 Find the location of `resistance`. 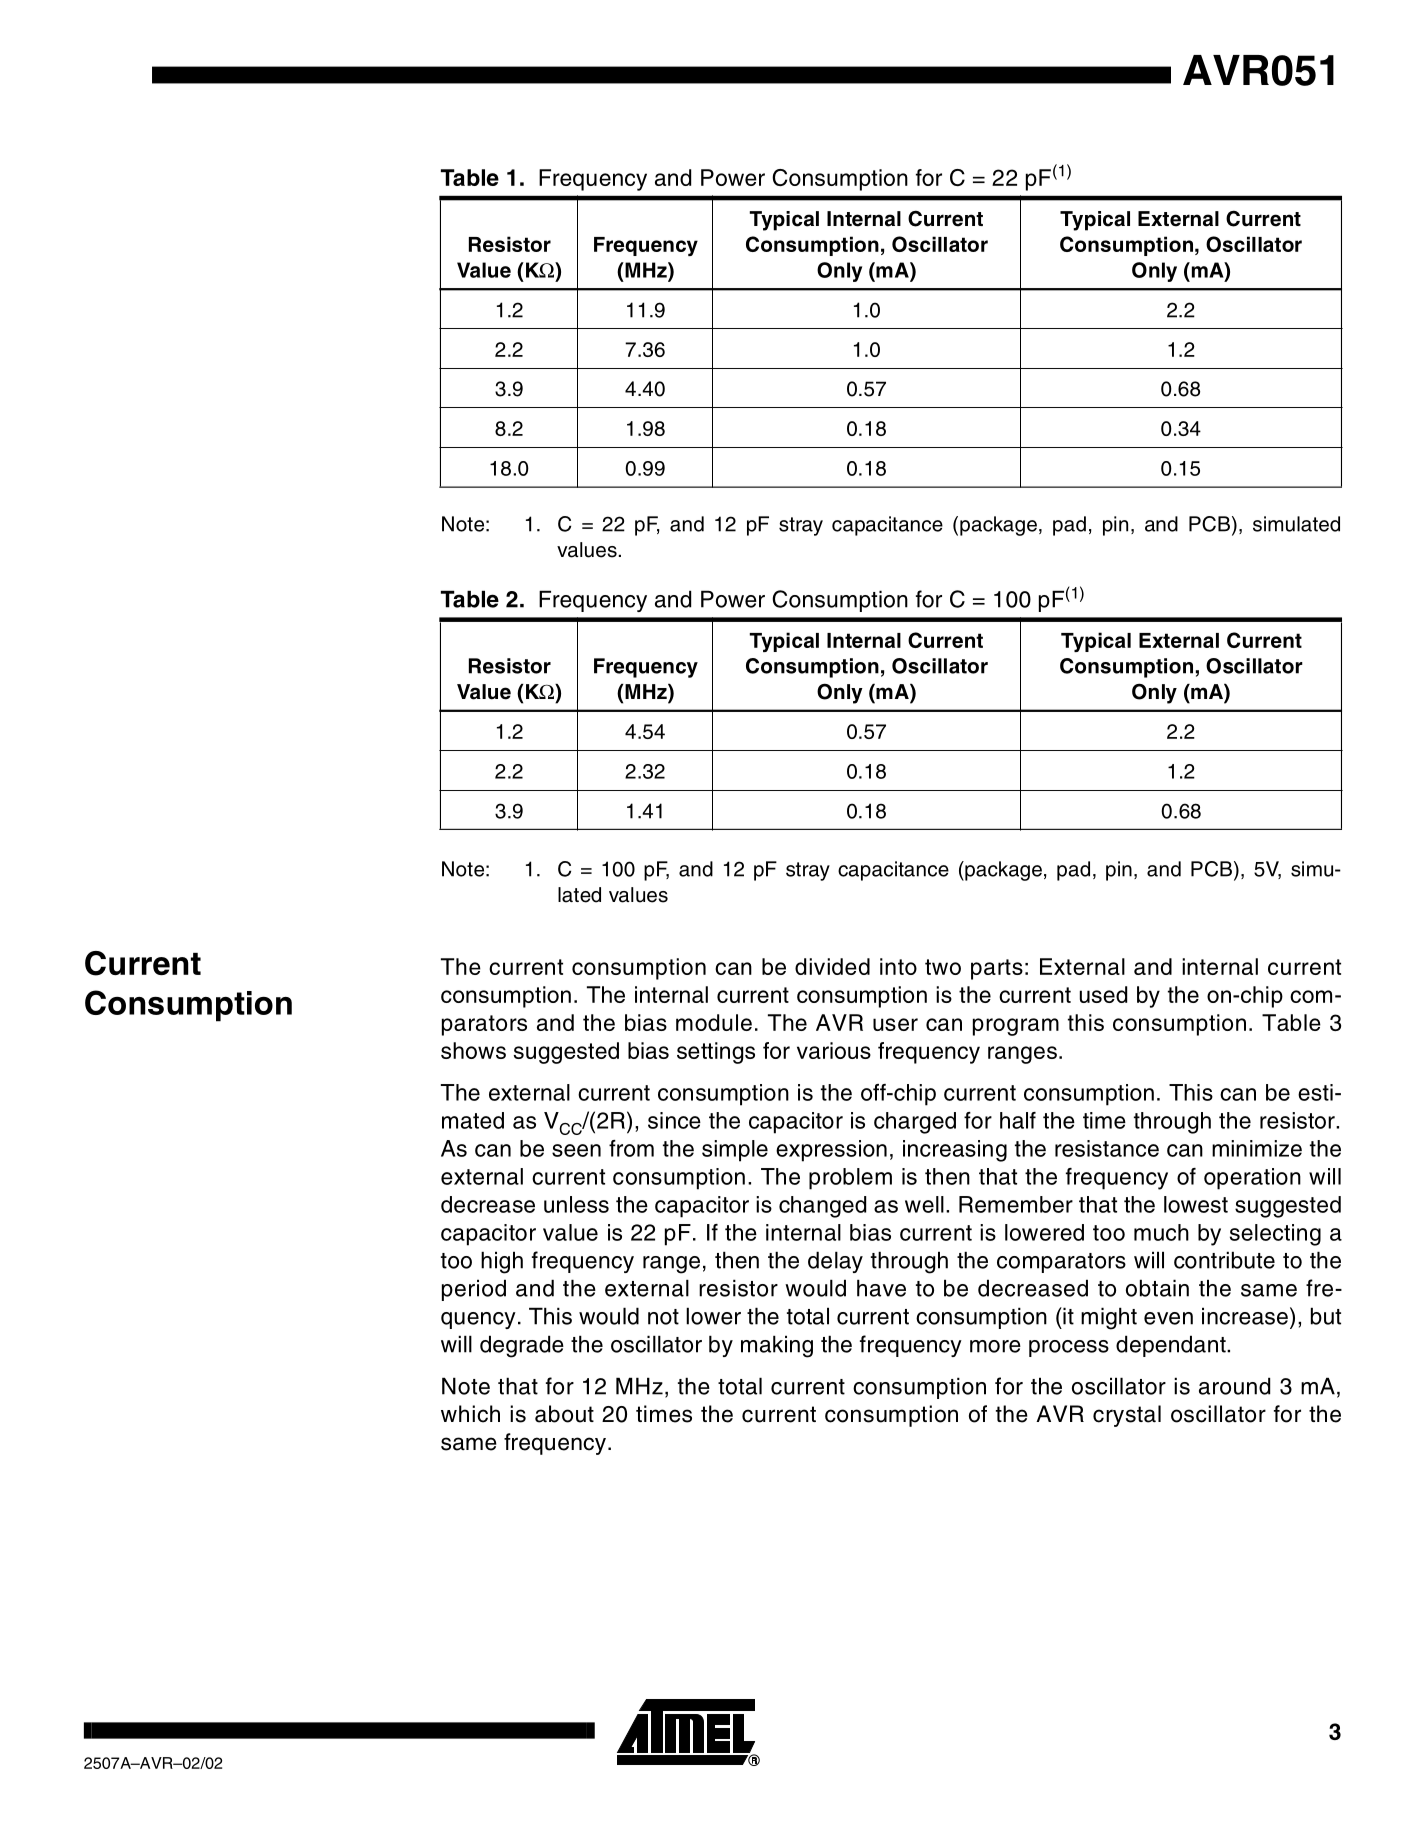

resistance is located at coordinates (1107, 1148).
